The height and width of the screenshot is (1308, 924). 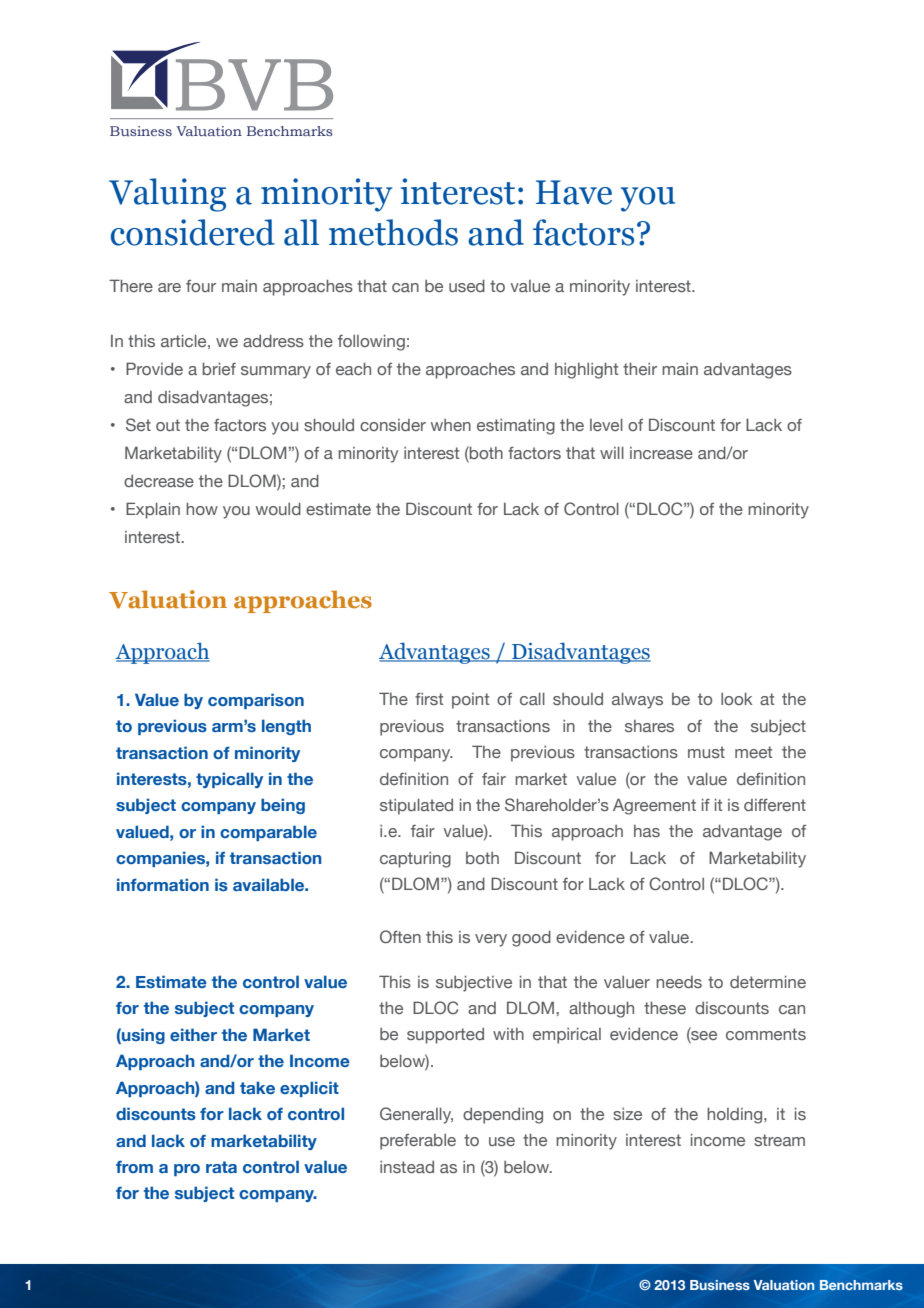 What do you see at coordinates (649, 726) in the screenshot?
I see `shares` at bounding box center [649, 726].
